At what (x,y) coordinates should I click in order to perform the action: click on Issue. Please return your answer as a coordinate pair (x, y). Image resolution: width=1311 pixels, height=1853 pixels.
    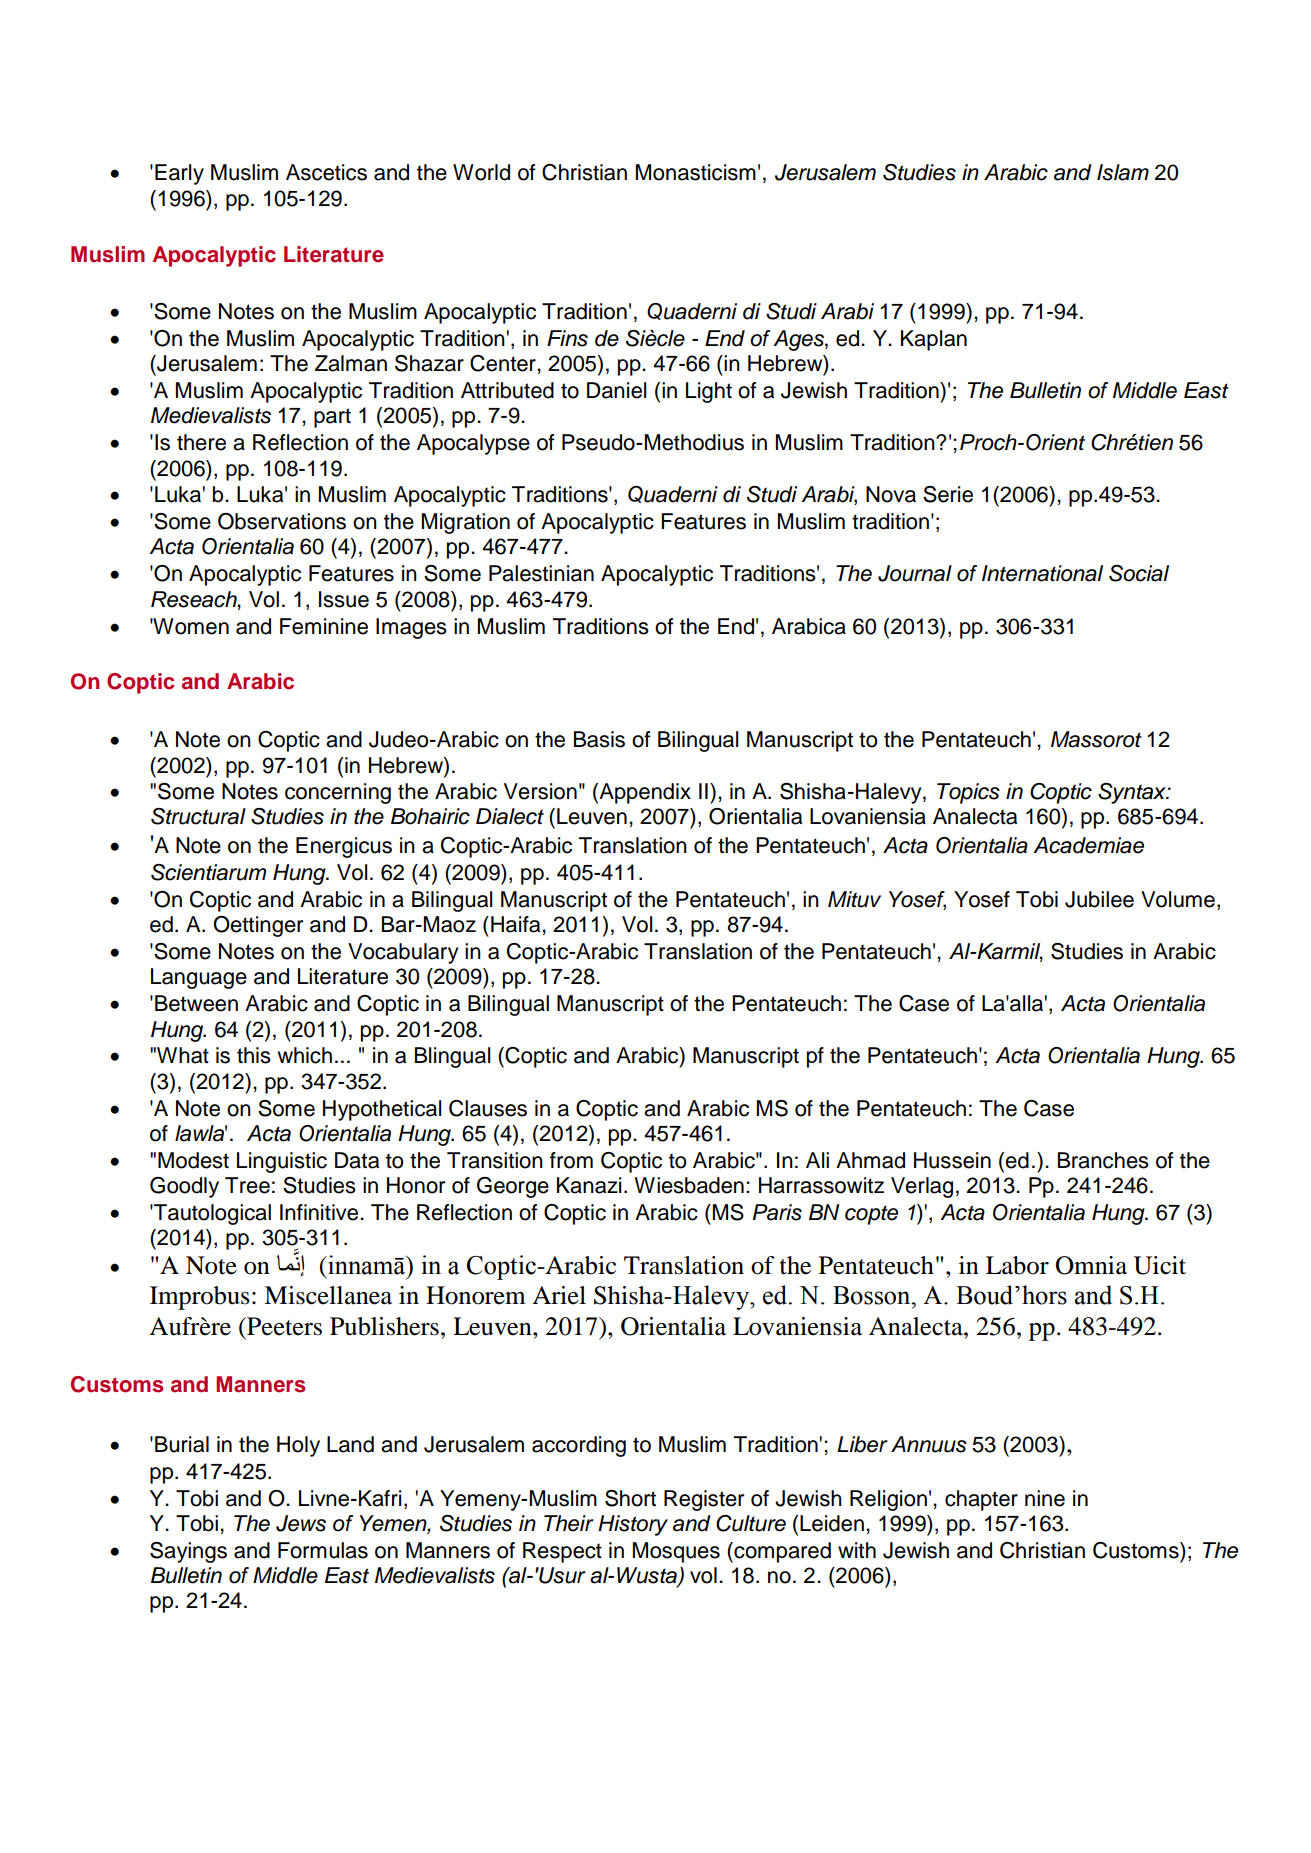
    Looking at the image, I should click on (344, 599).
